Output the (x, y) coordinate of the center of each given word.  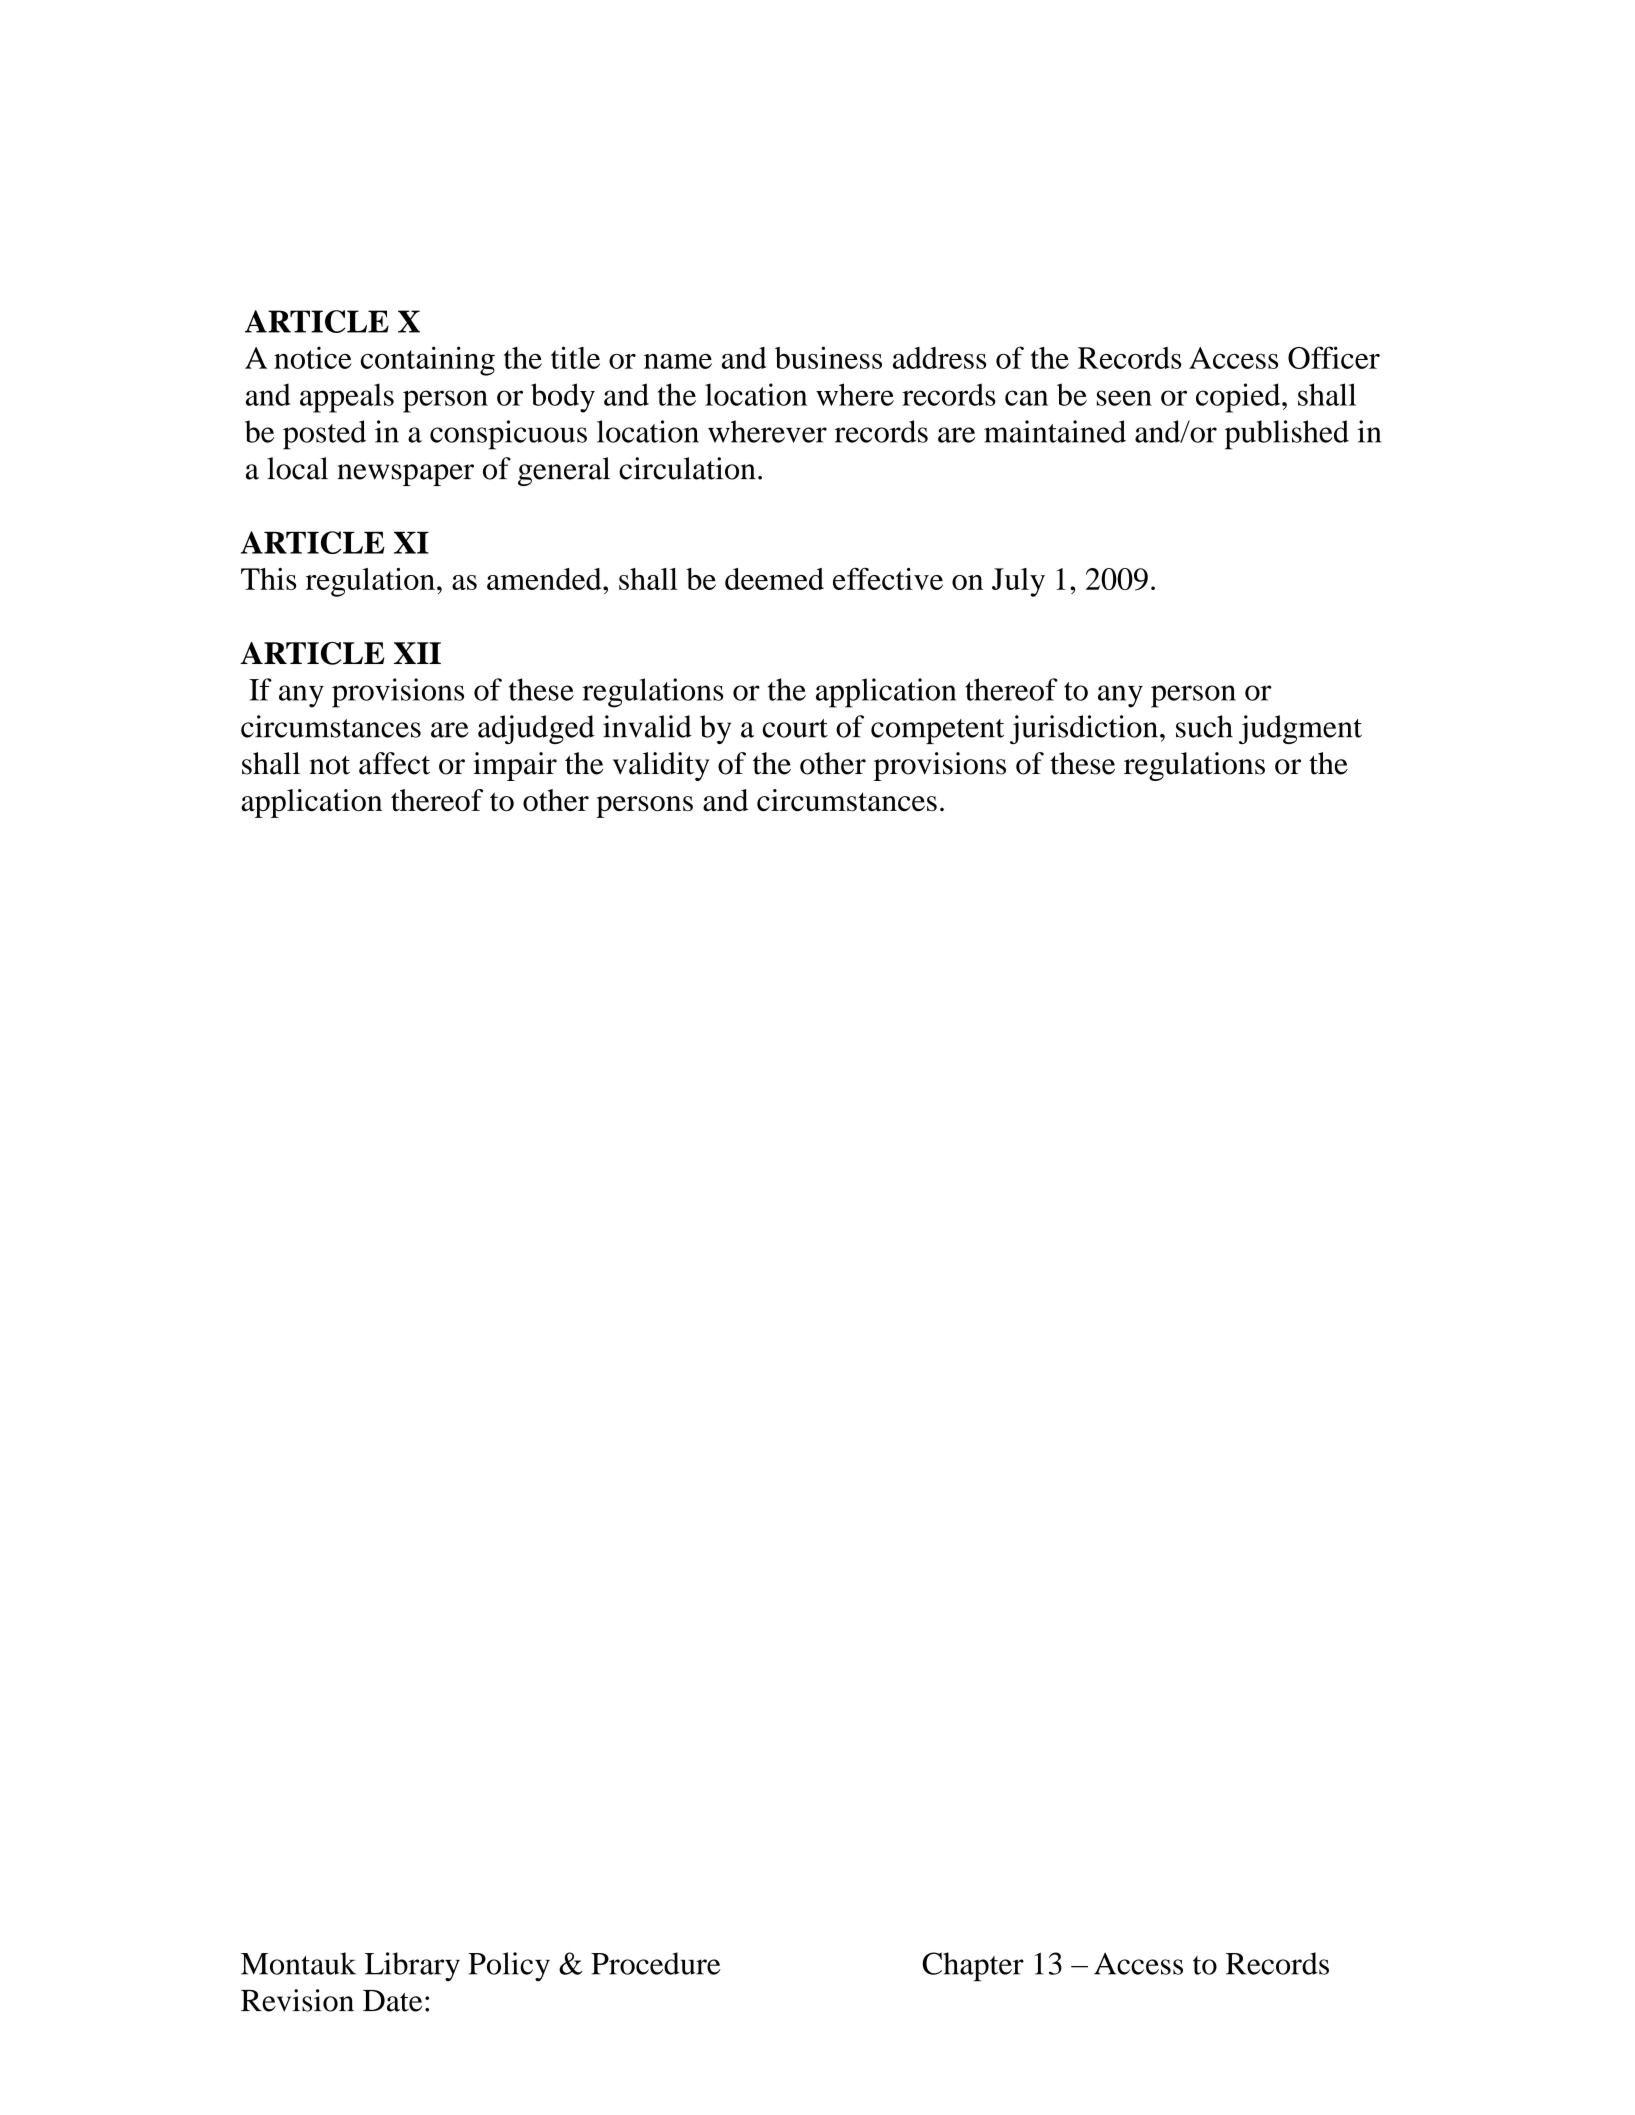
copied (1239, 398)
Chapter (973, 1967)
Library (412, 1967)
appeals (347, 398)
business (828, 357)
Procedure (656, 1963)
